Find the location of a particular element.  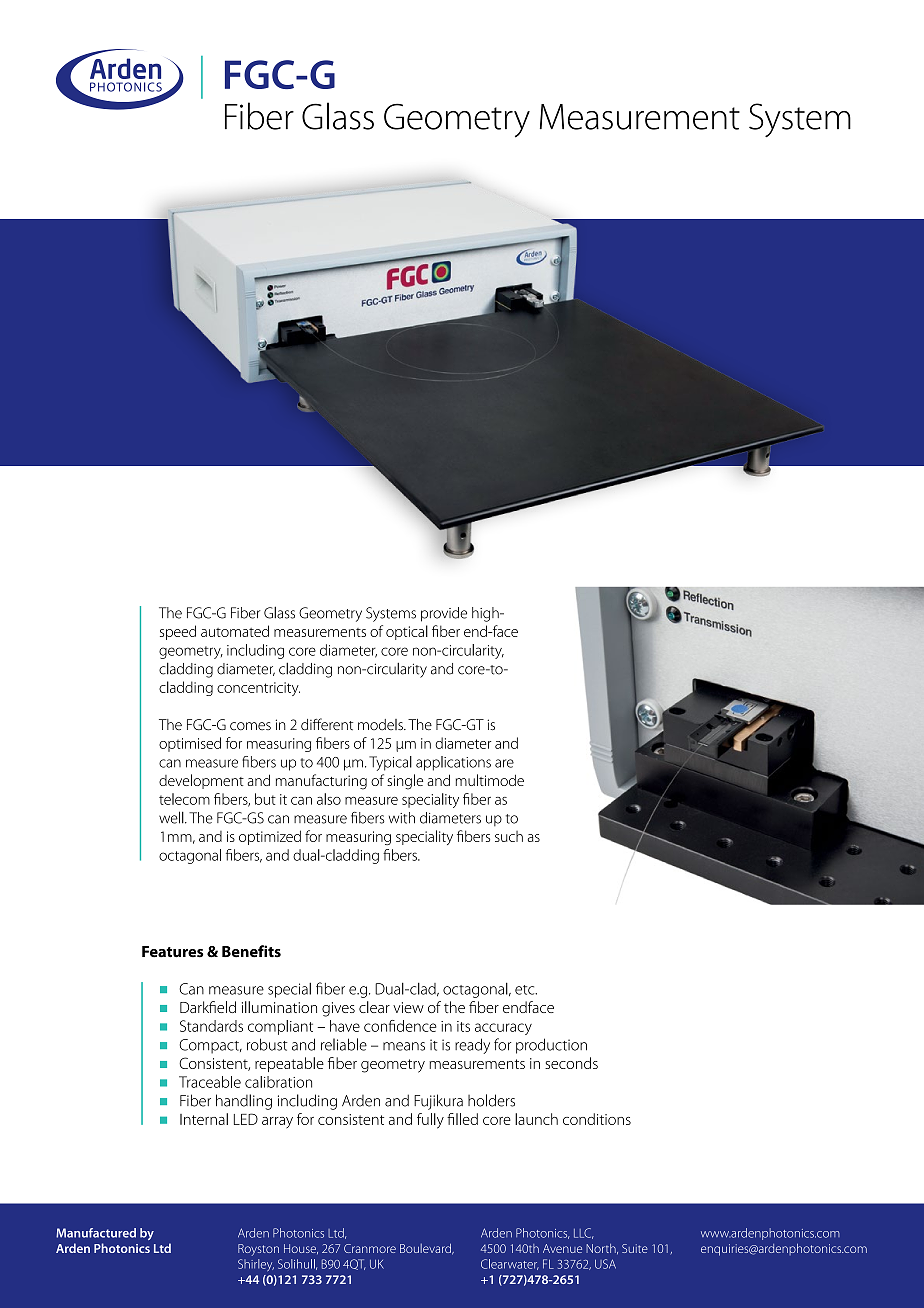

Manufactured is located at coordinates (96, 1233).
